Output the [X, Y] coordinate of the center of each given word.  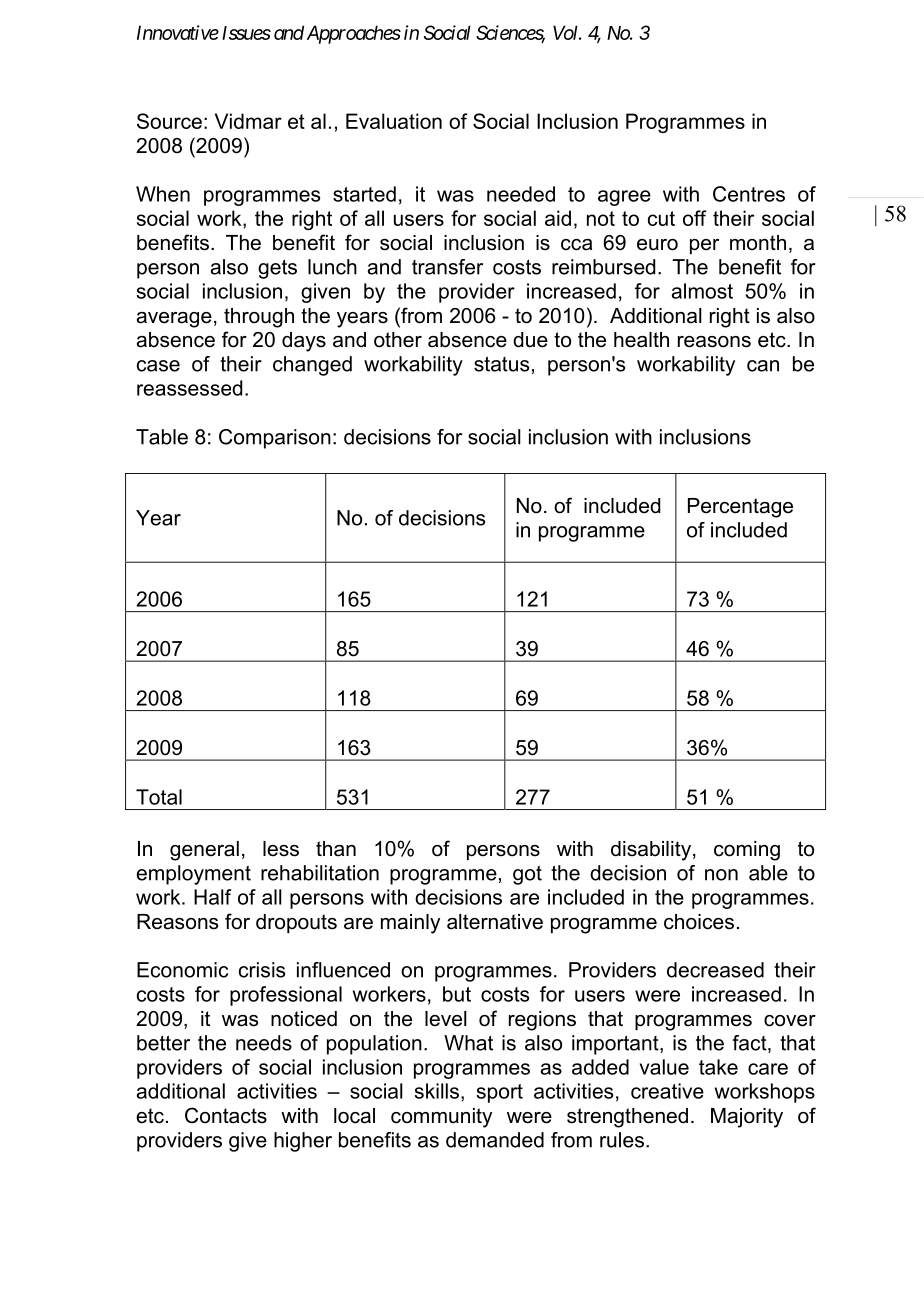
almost [702, 291]
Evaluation [394, 121]
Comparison [275, 439]
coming [747, 851]
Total [159, 797]
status [501, 364]
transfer [447, 267]
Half [212, 897]
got [527, 875]
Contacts [226, 1115]
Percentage [740, 508]
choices [699, 922]
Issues [246, 33]
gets [277, 269]
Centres [749, 194]
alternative [495, 922]
